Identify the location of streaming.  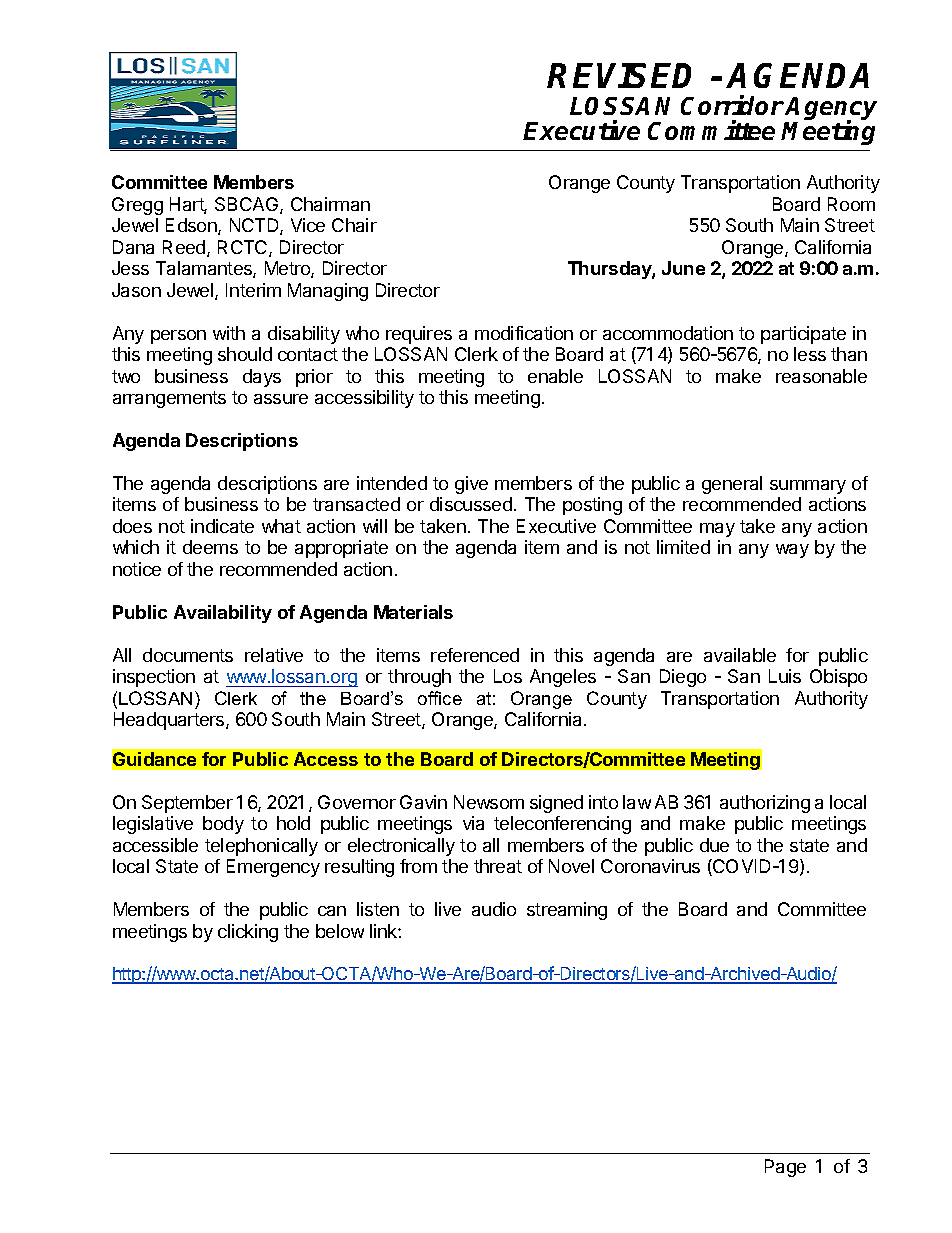
(567, 911).
